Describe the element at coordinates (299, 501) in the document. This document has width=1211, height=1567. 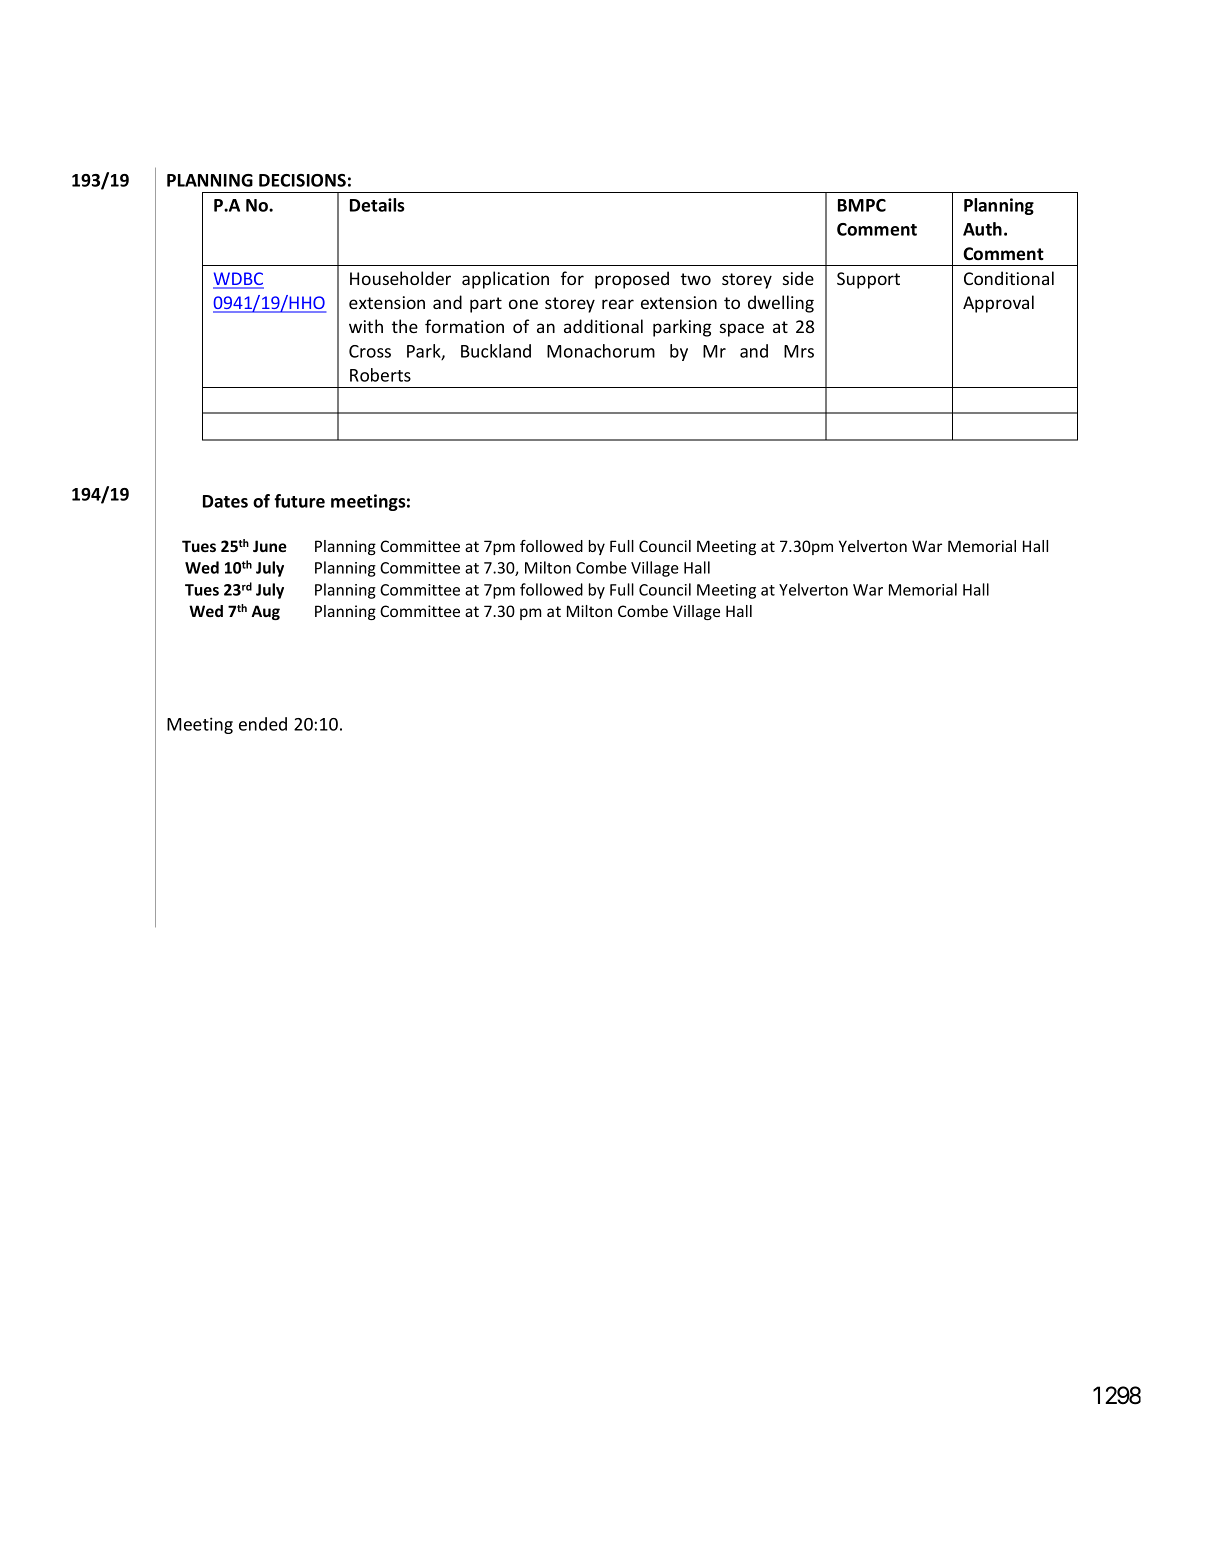
I see `future` at that location.
